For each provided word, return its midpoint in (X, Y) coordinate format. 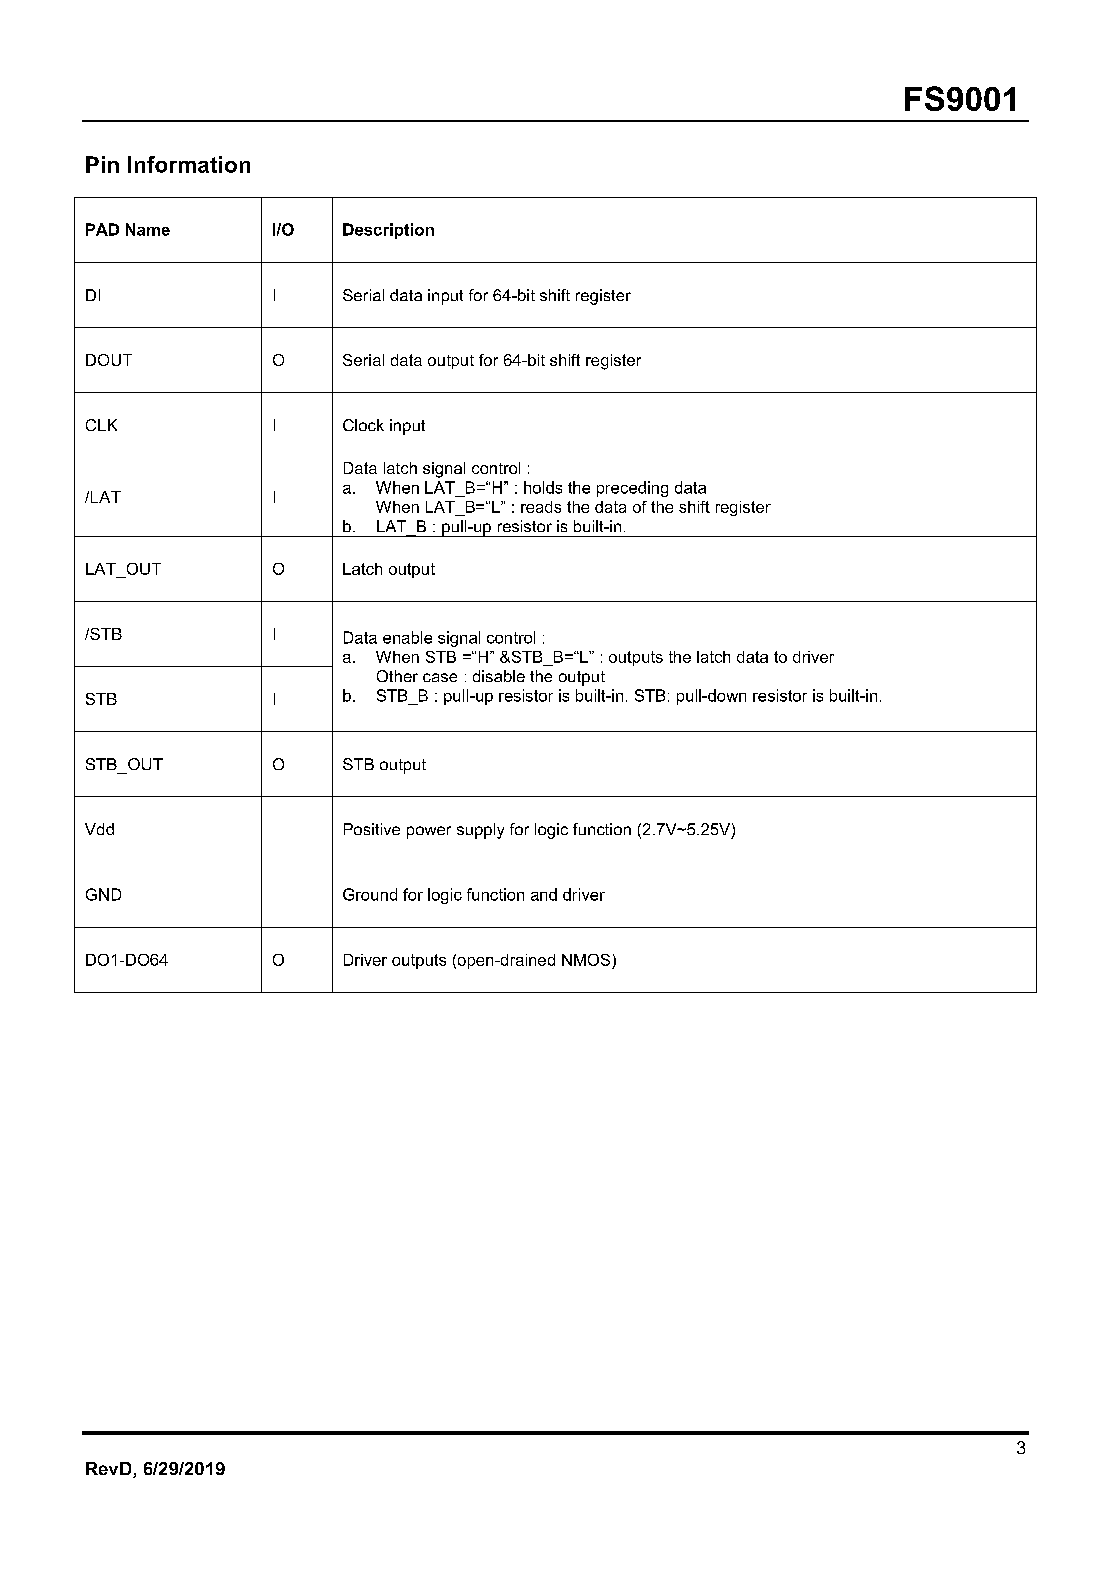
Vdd (99, 829)
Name (148, 229)
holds (543, 487)
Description (388, 231)
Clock (363, 425)
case (440, 677)
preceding (632, 489)
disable (499, 676)
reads (541, 507)
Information (189, 164)
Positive (372, 829)
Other (397, 676)
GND (103, 894)
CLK (101, 425)
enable (407, 637)
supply (480, 831)
